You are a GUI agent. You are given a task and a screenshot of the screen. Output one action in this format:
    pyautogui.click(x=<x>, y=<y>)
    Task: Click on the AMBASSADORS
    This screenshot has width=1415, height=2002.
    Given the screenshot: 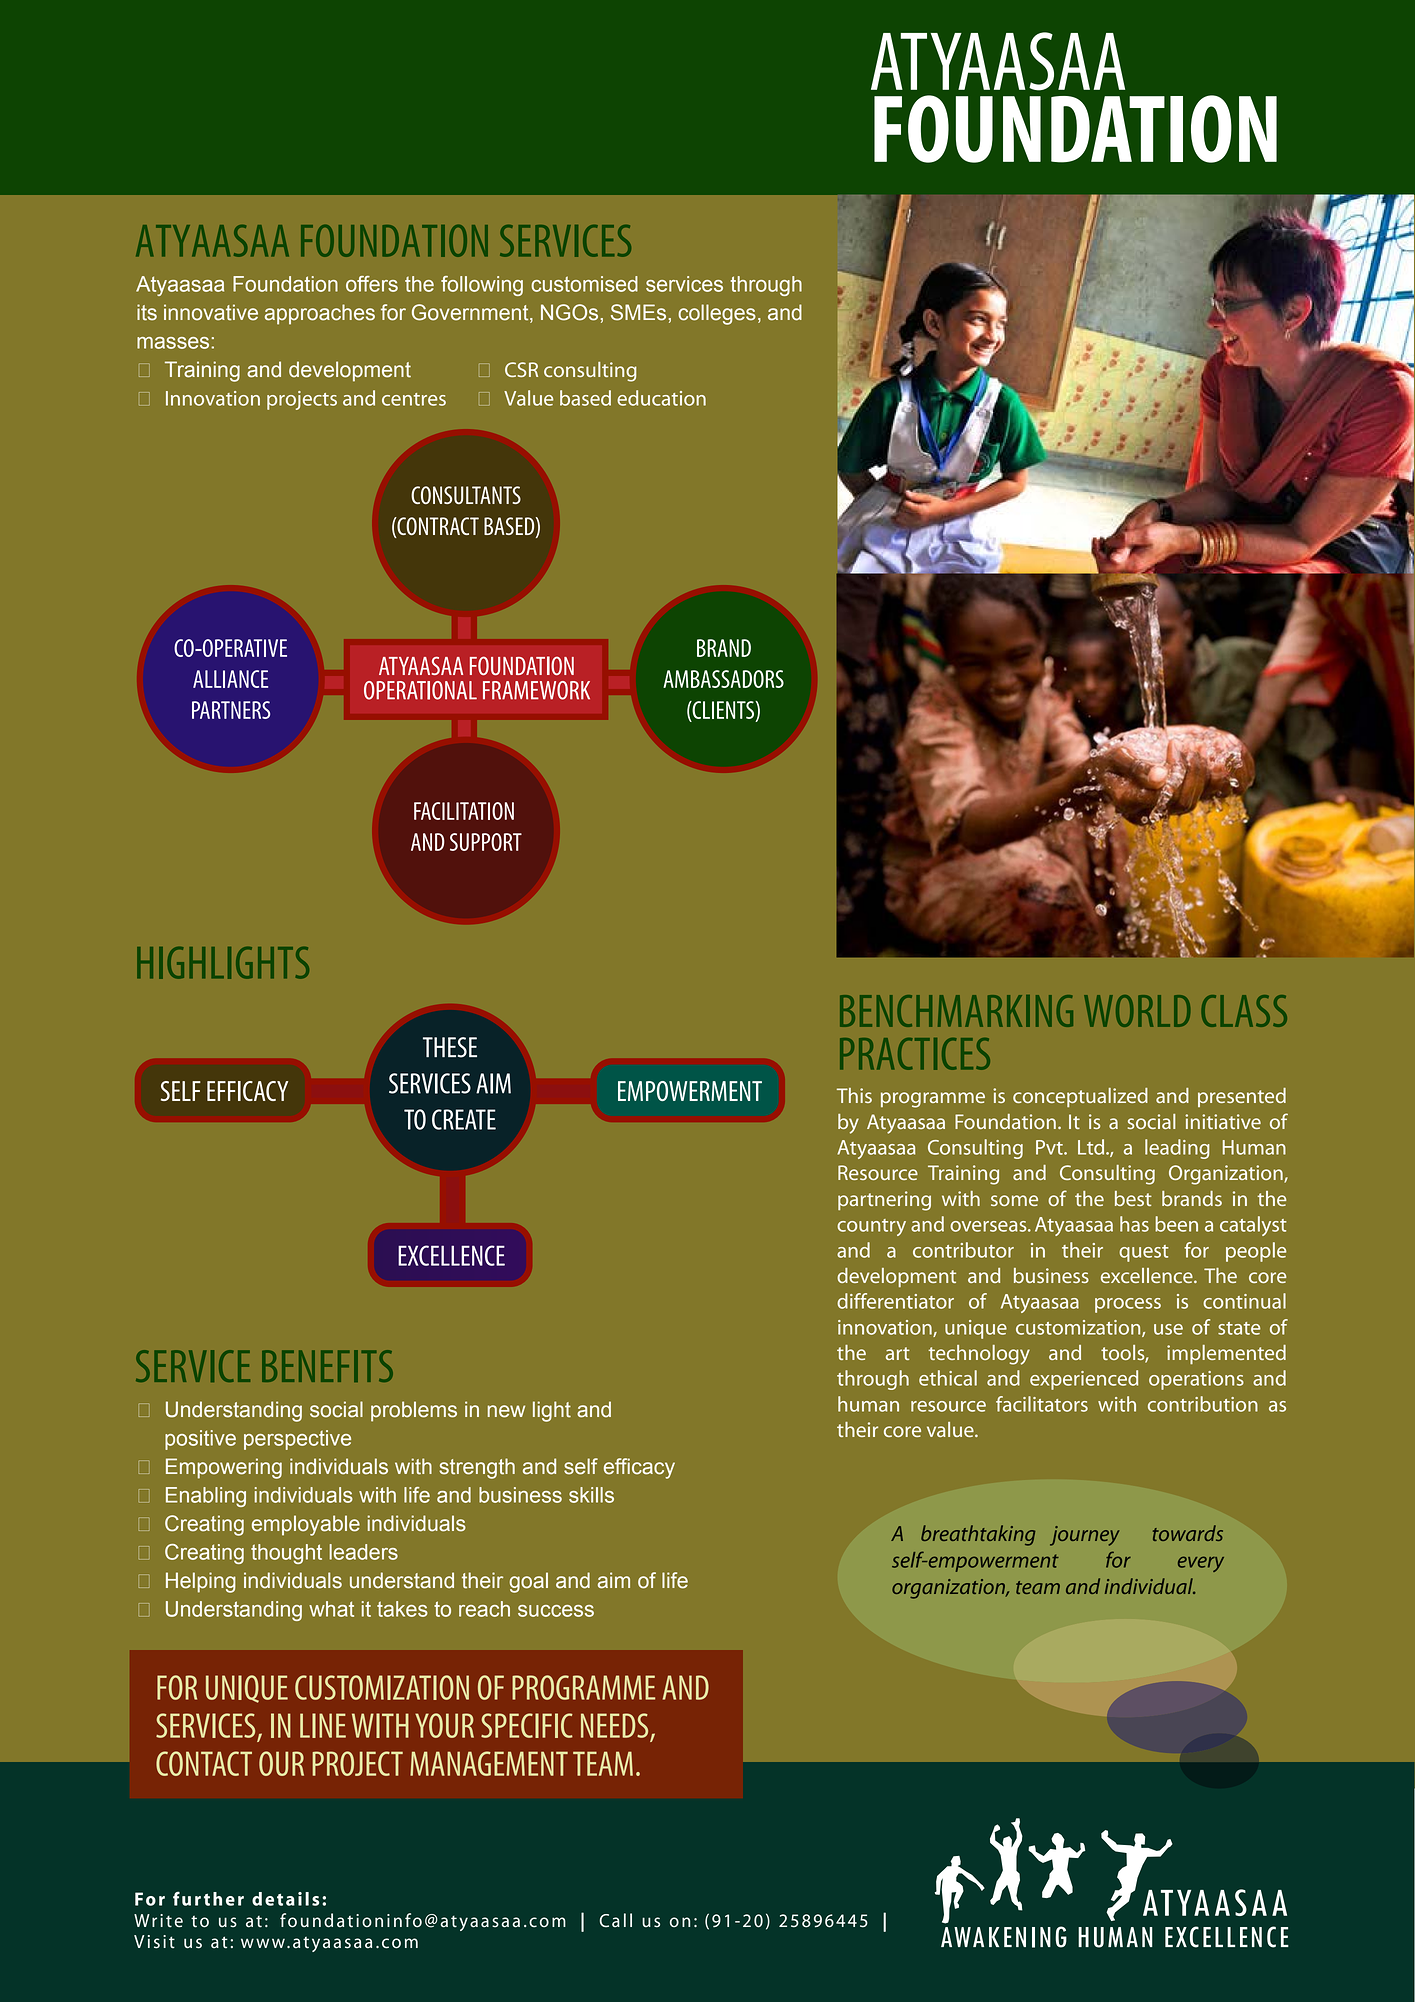 What is the action you would take?
    pyautogui.click(x=723, y=679)
